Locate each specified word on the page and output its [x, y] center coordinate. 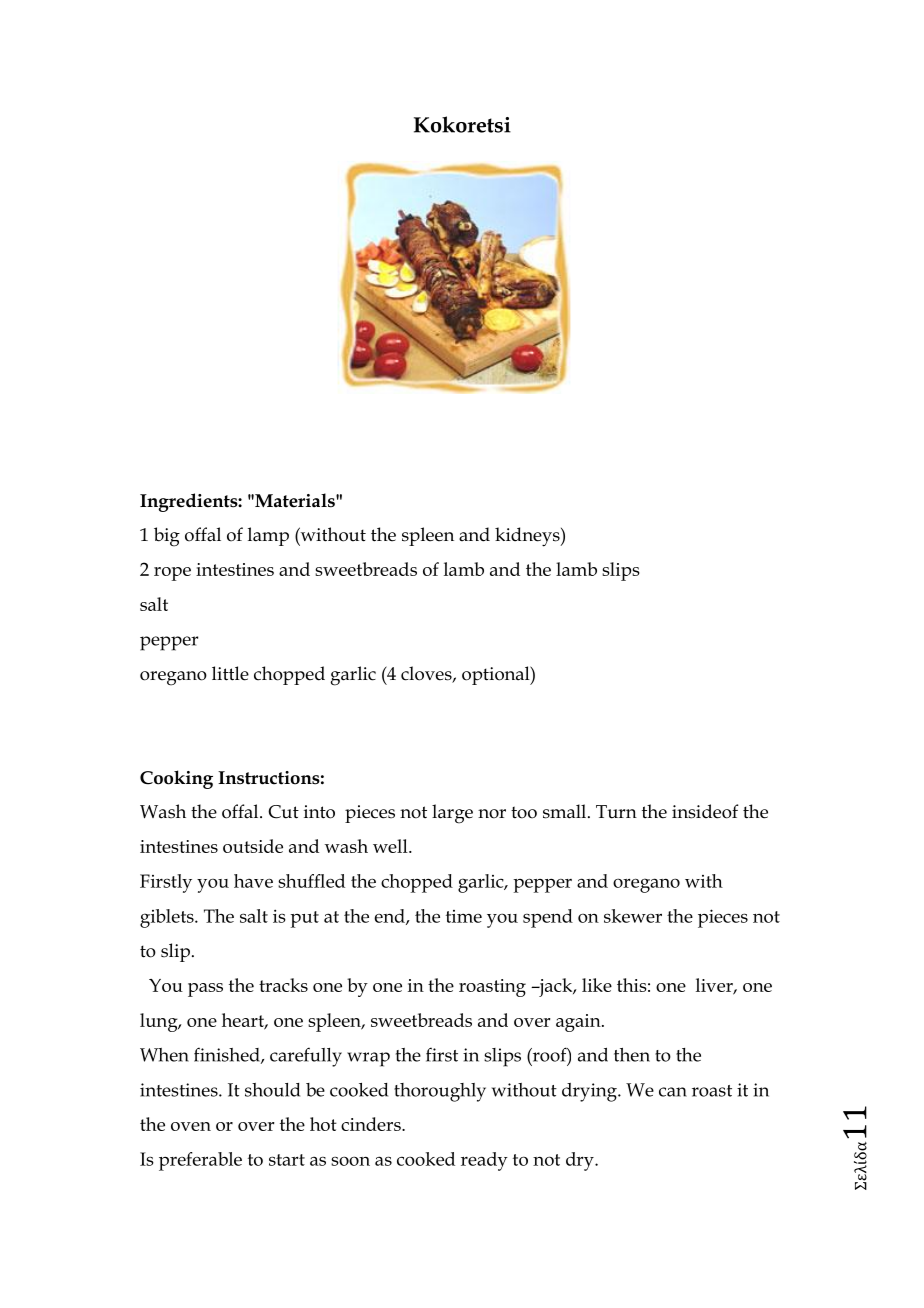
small [566, 811]
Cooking [176, 779]
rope [172, 574]
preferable [200, 1161]
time [464, 916]
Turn [616, 812]
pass [205, 990]
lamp [268, 536]
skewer [633, 916]
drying [590, 1092]
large [452, 814]
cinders [372, 1124]
